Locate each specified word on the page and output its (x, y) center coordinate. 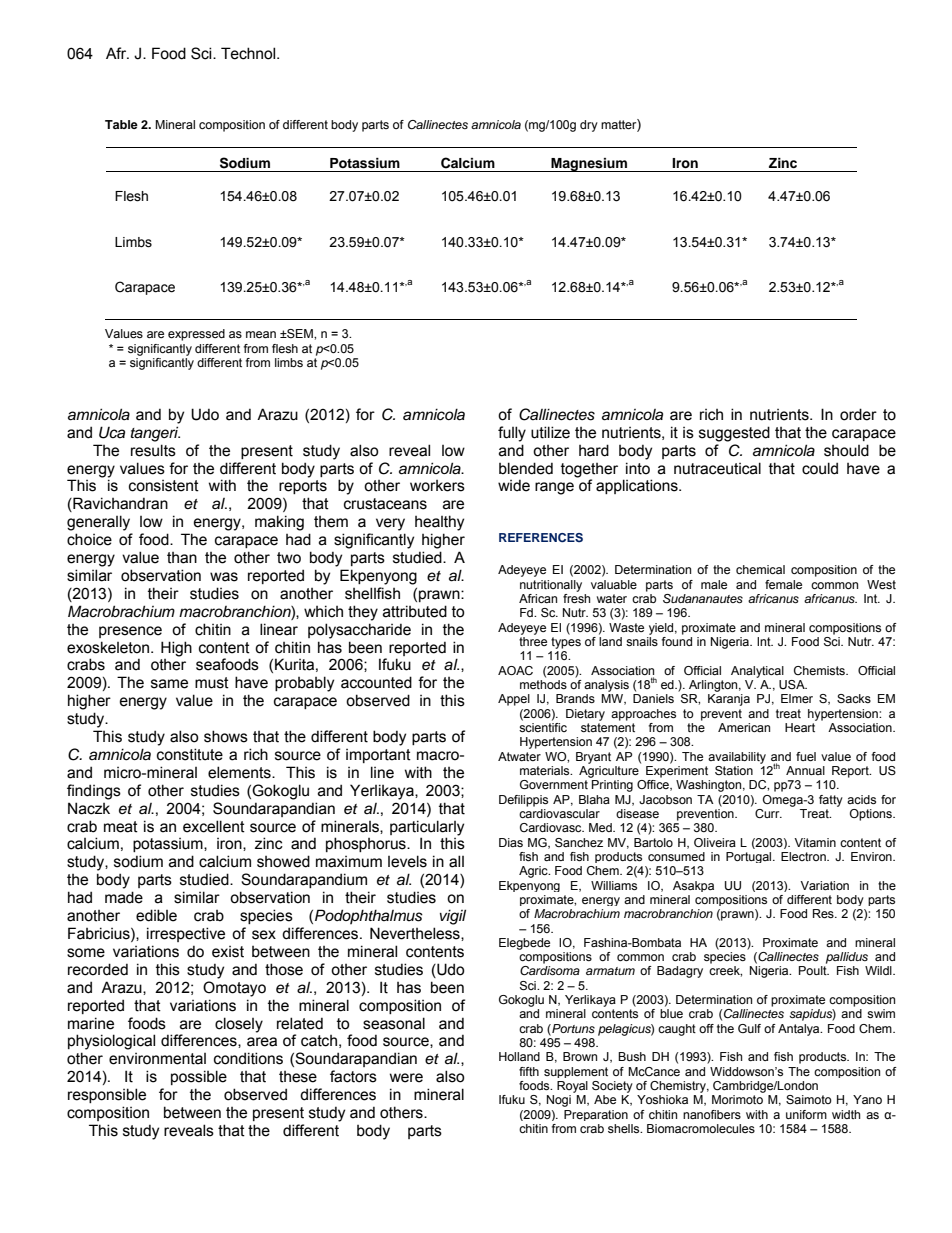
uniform (806, 1114)
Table (121, 124)
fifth (529, 1071)
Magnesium (589, 165)
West (881, 584)
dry (589, 126)
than (182, 558)
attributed (415, 611)
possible (199, 1077)
